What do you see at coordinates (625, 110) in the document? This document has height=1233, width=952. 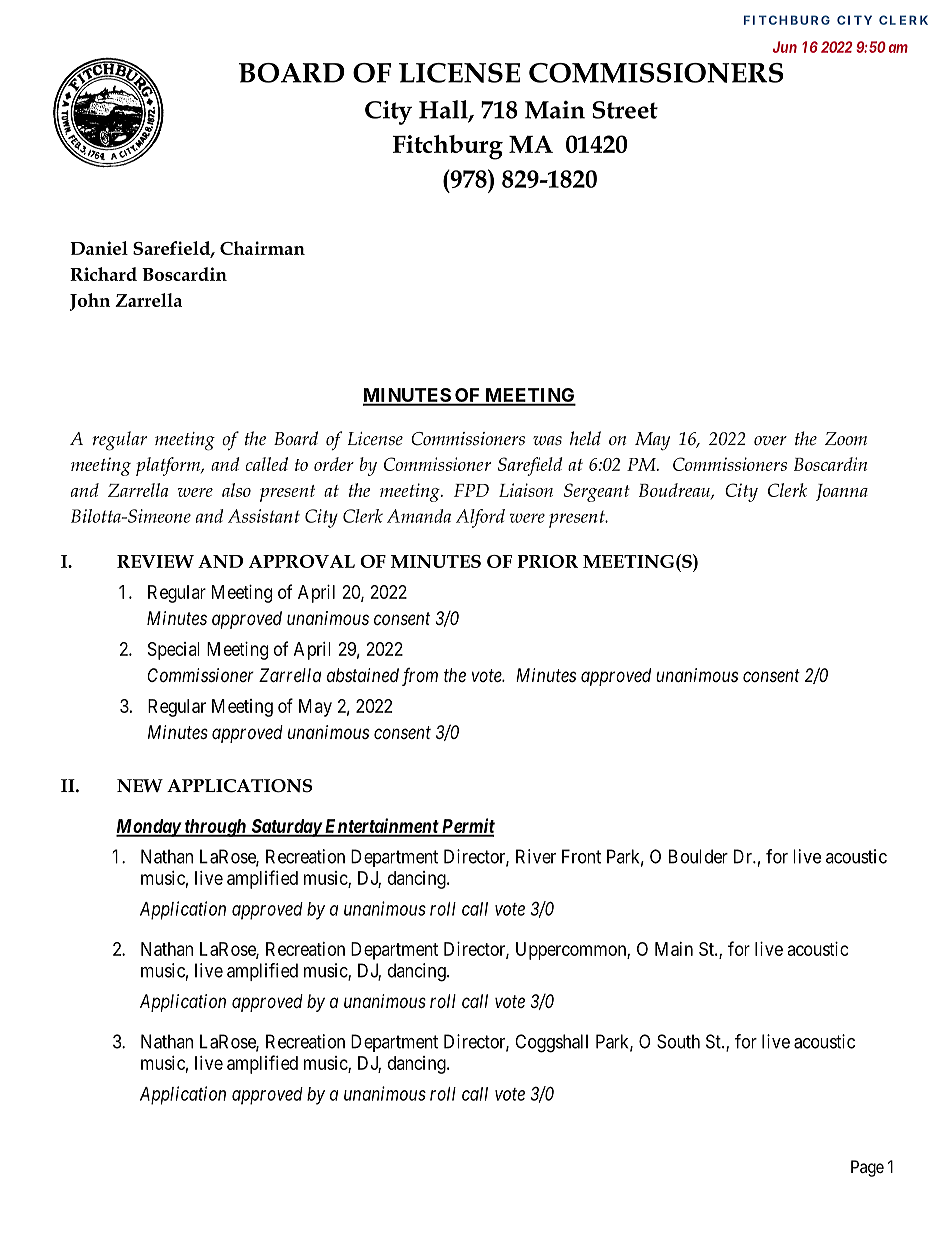 I see `Street` at bounding box center [625, 110].
